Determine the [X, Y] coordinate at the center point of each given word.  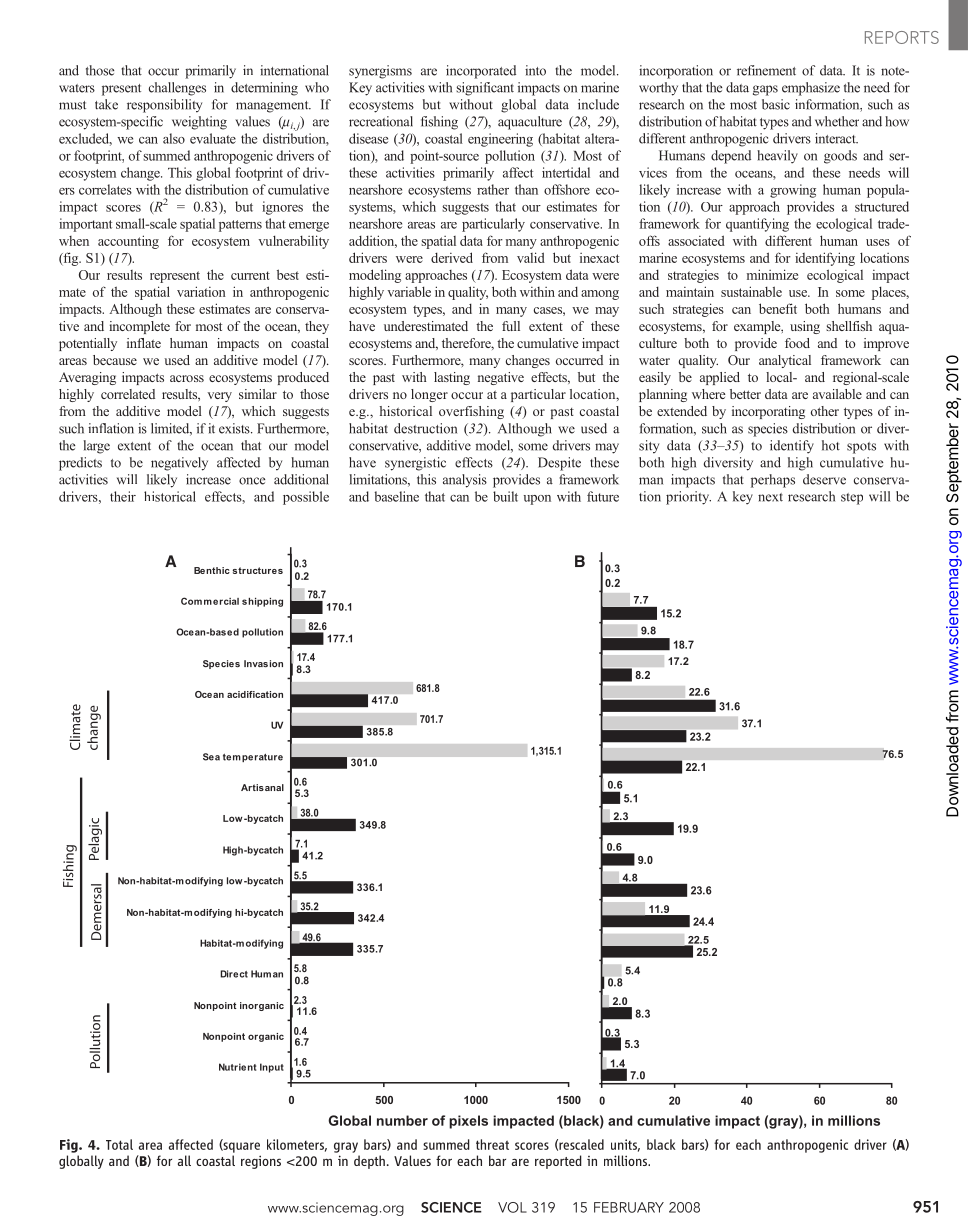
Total [119, 1144]
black [661, 1144]
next [770, 497]
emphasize [811, 89]
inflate [144, 343]
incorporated [481, 72]
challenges [177, 89]
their [123, 496]
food [797, 343]
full [511, 326]
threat [492, 1144]
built [505, 496]
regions [261, 1162]
